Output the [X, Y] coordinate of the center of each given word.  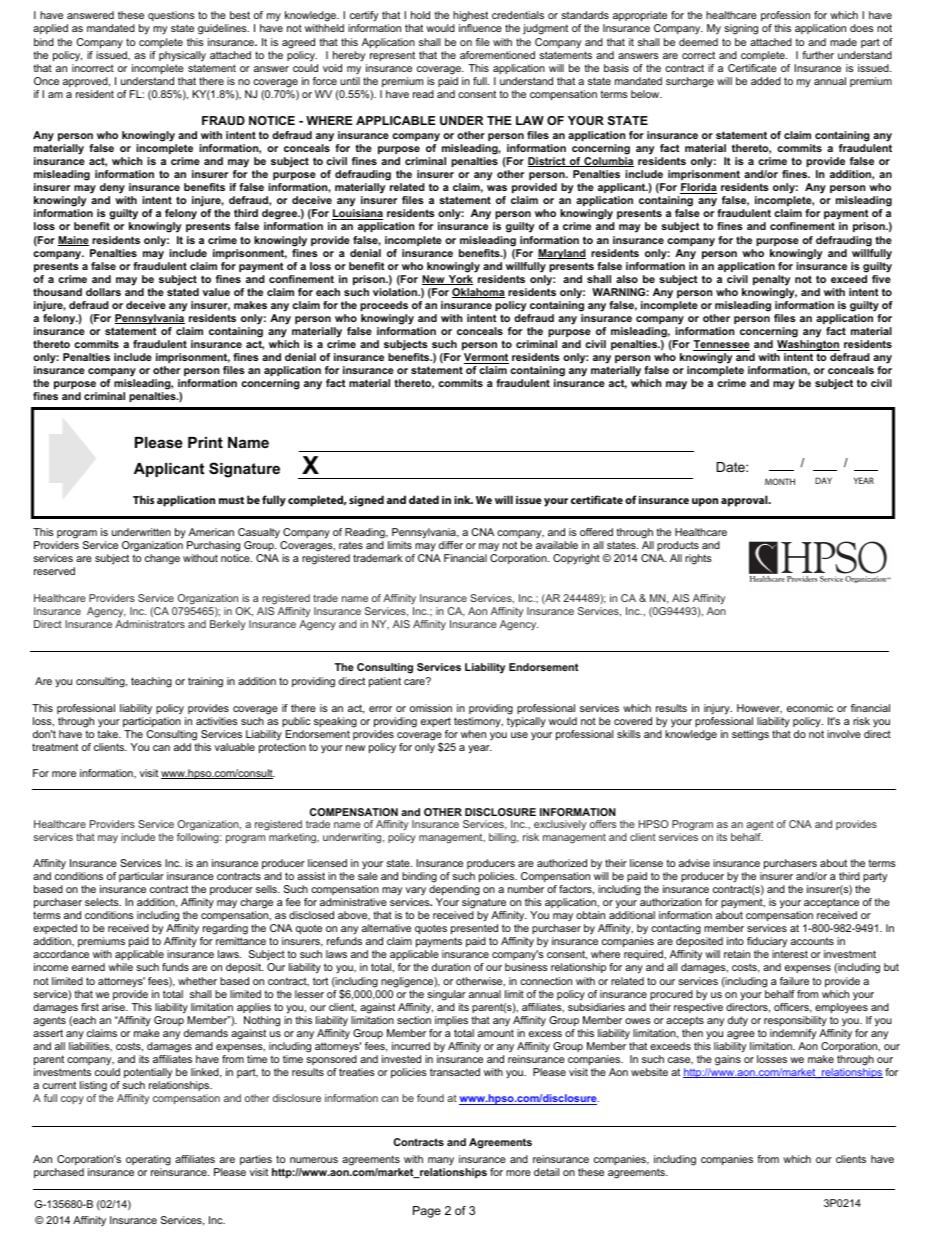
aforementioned [497, 55]
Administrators [150, 624]
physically [182, 56]
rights [698, 559]
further [818, 55]
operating [148, 1160]
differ [451, 545]
